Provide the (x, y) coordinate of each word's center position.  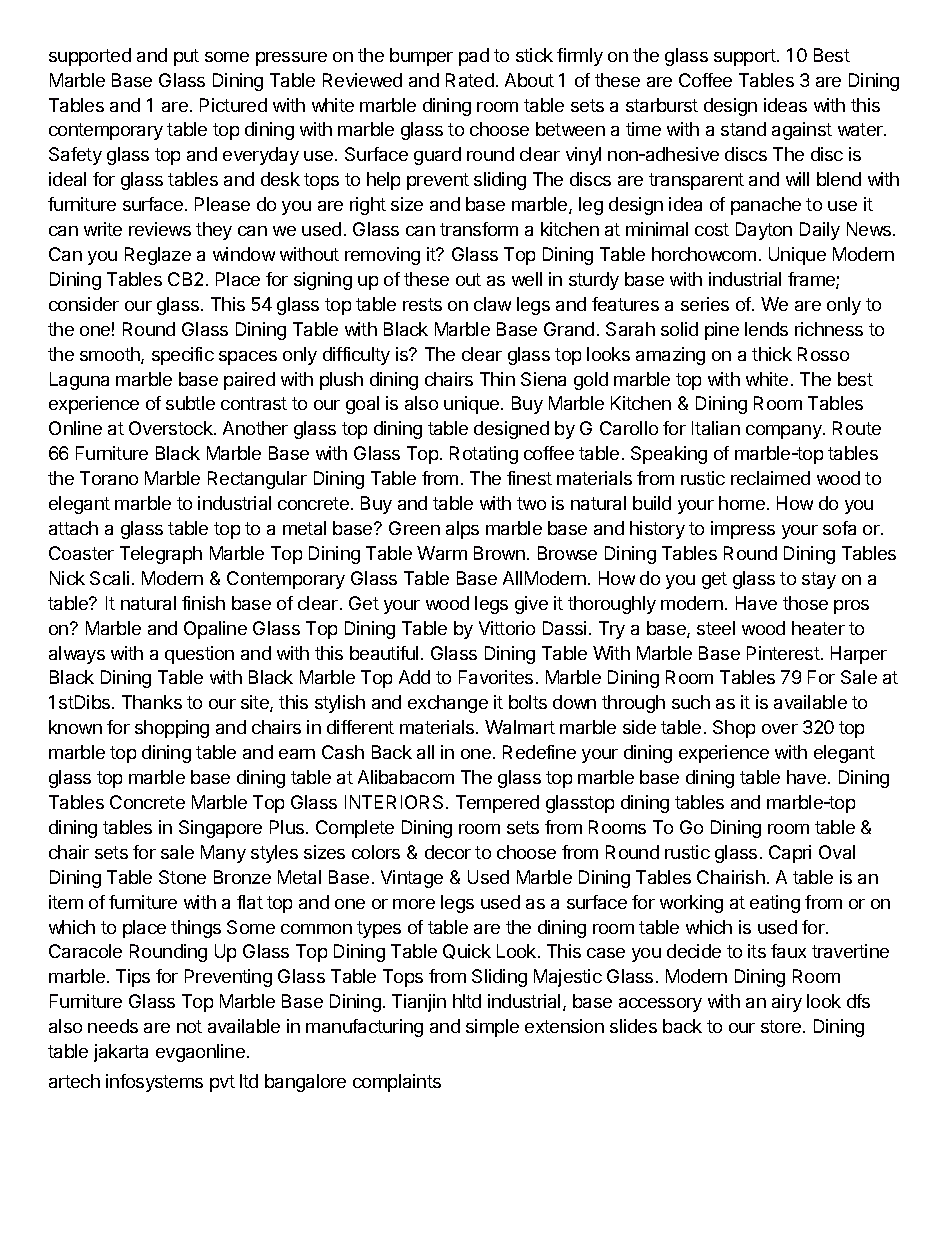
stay (819, 580)
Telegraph (161, 555)
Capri (790, 854)
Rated (470, 80)
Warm (442, 553)
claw (492, 304)
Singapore (220, 829)
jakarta (121, 1053)
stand (743, 129)
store (781, 1026)
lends (766, 329)
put (186, 57)
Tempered (497, 804)
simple (492, 1028)
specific (183, 356)
